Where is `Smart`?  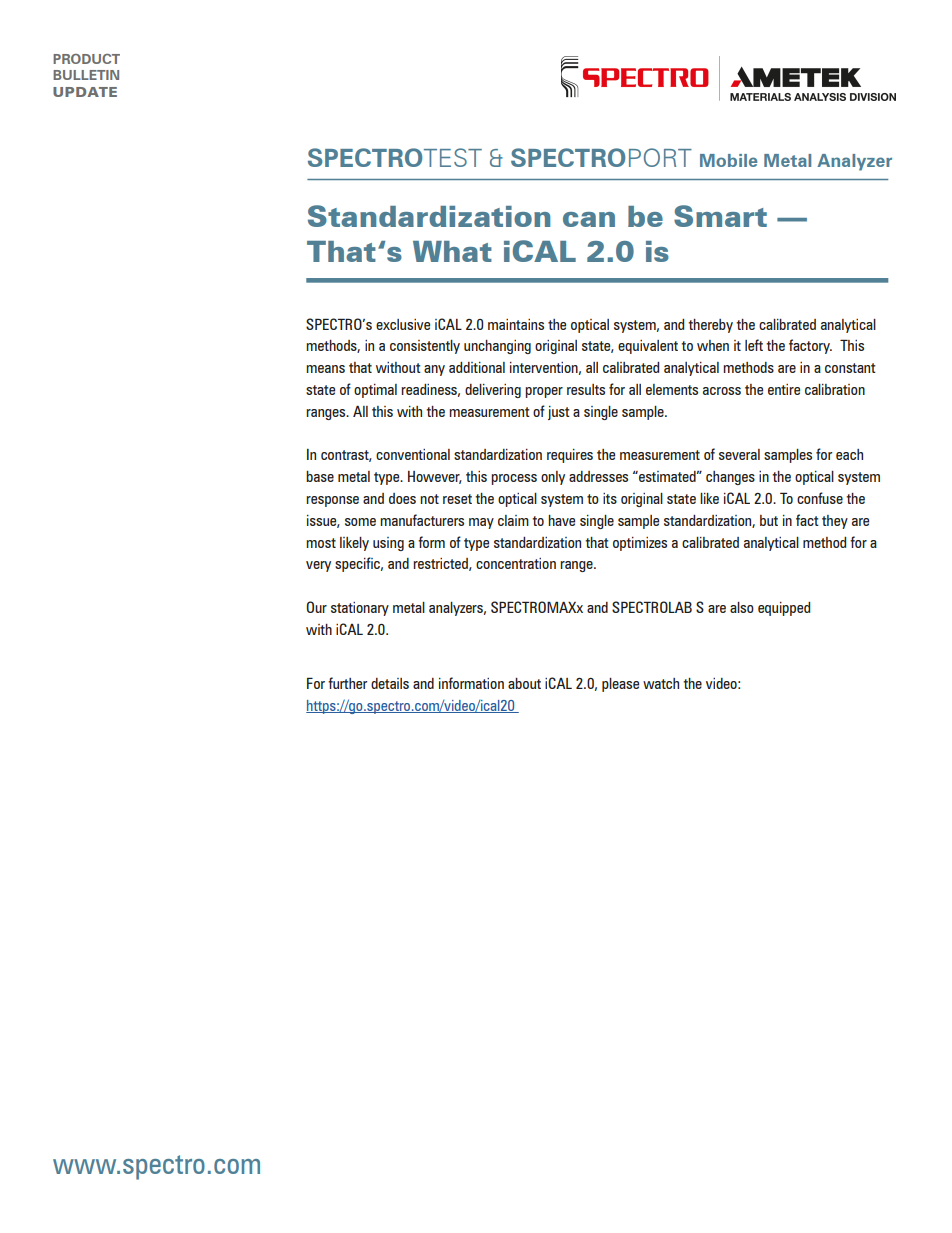
Smart is located at coordinates (720, 216).
